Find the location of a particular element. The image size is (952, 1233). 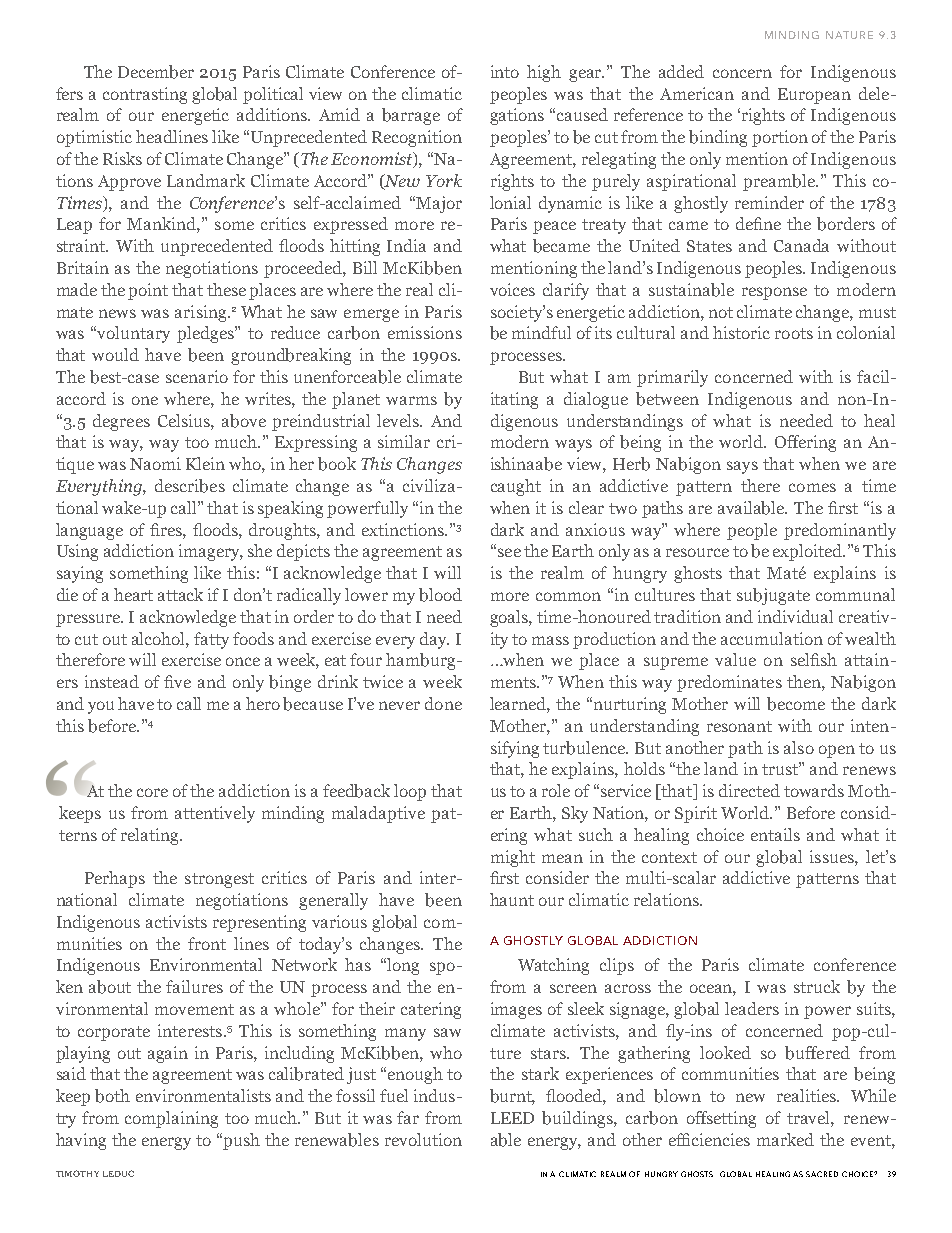

complaining is located at coordinates (171, 1119).
